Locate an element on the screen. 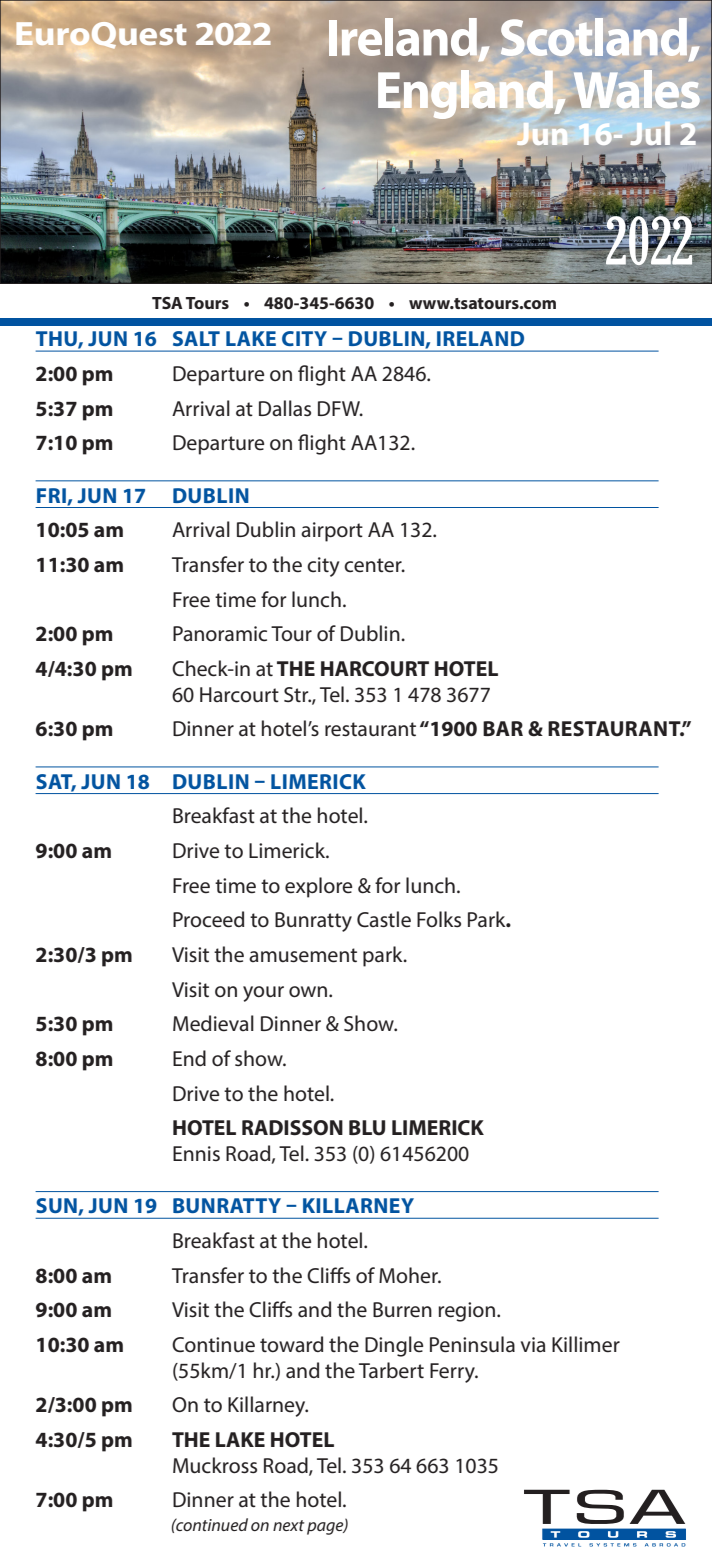  next is located at coordinates (288, 1525).
